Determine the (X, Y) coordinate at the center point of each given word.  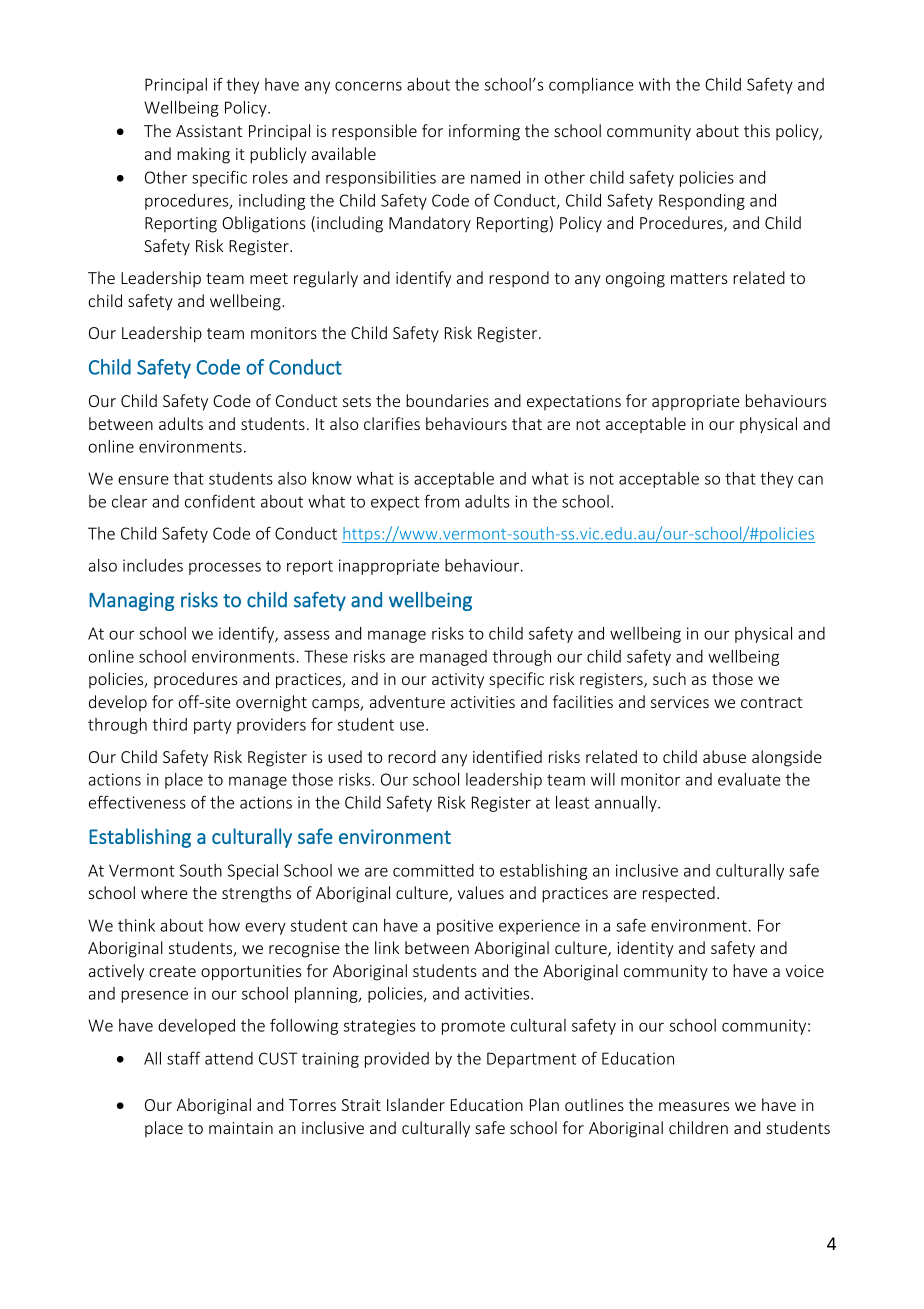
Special (253, 872)
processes (225, 568)
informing (484, 132)
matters (699, 278)
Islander (416, 1104)
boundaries (447, 400)
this (757, 130)
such (669, 678)
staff (184, 1058)
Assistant (209, 131)
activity (458, 681)
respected (679, 894)
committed (433, 870)
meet (269, 278)
